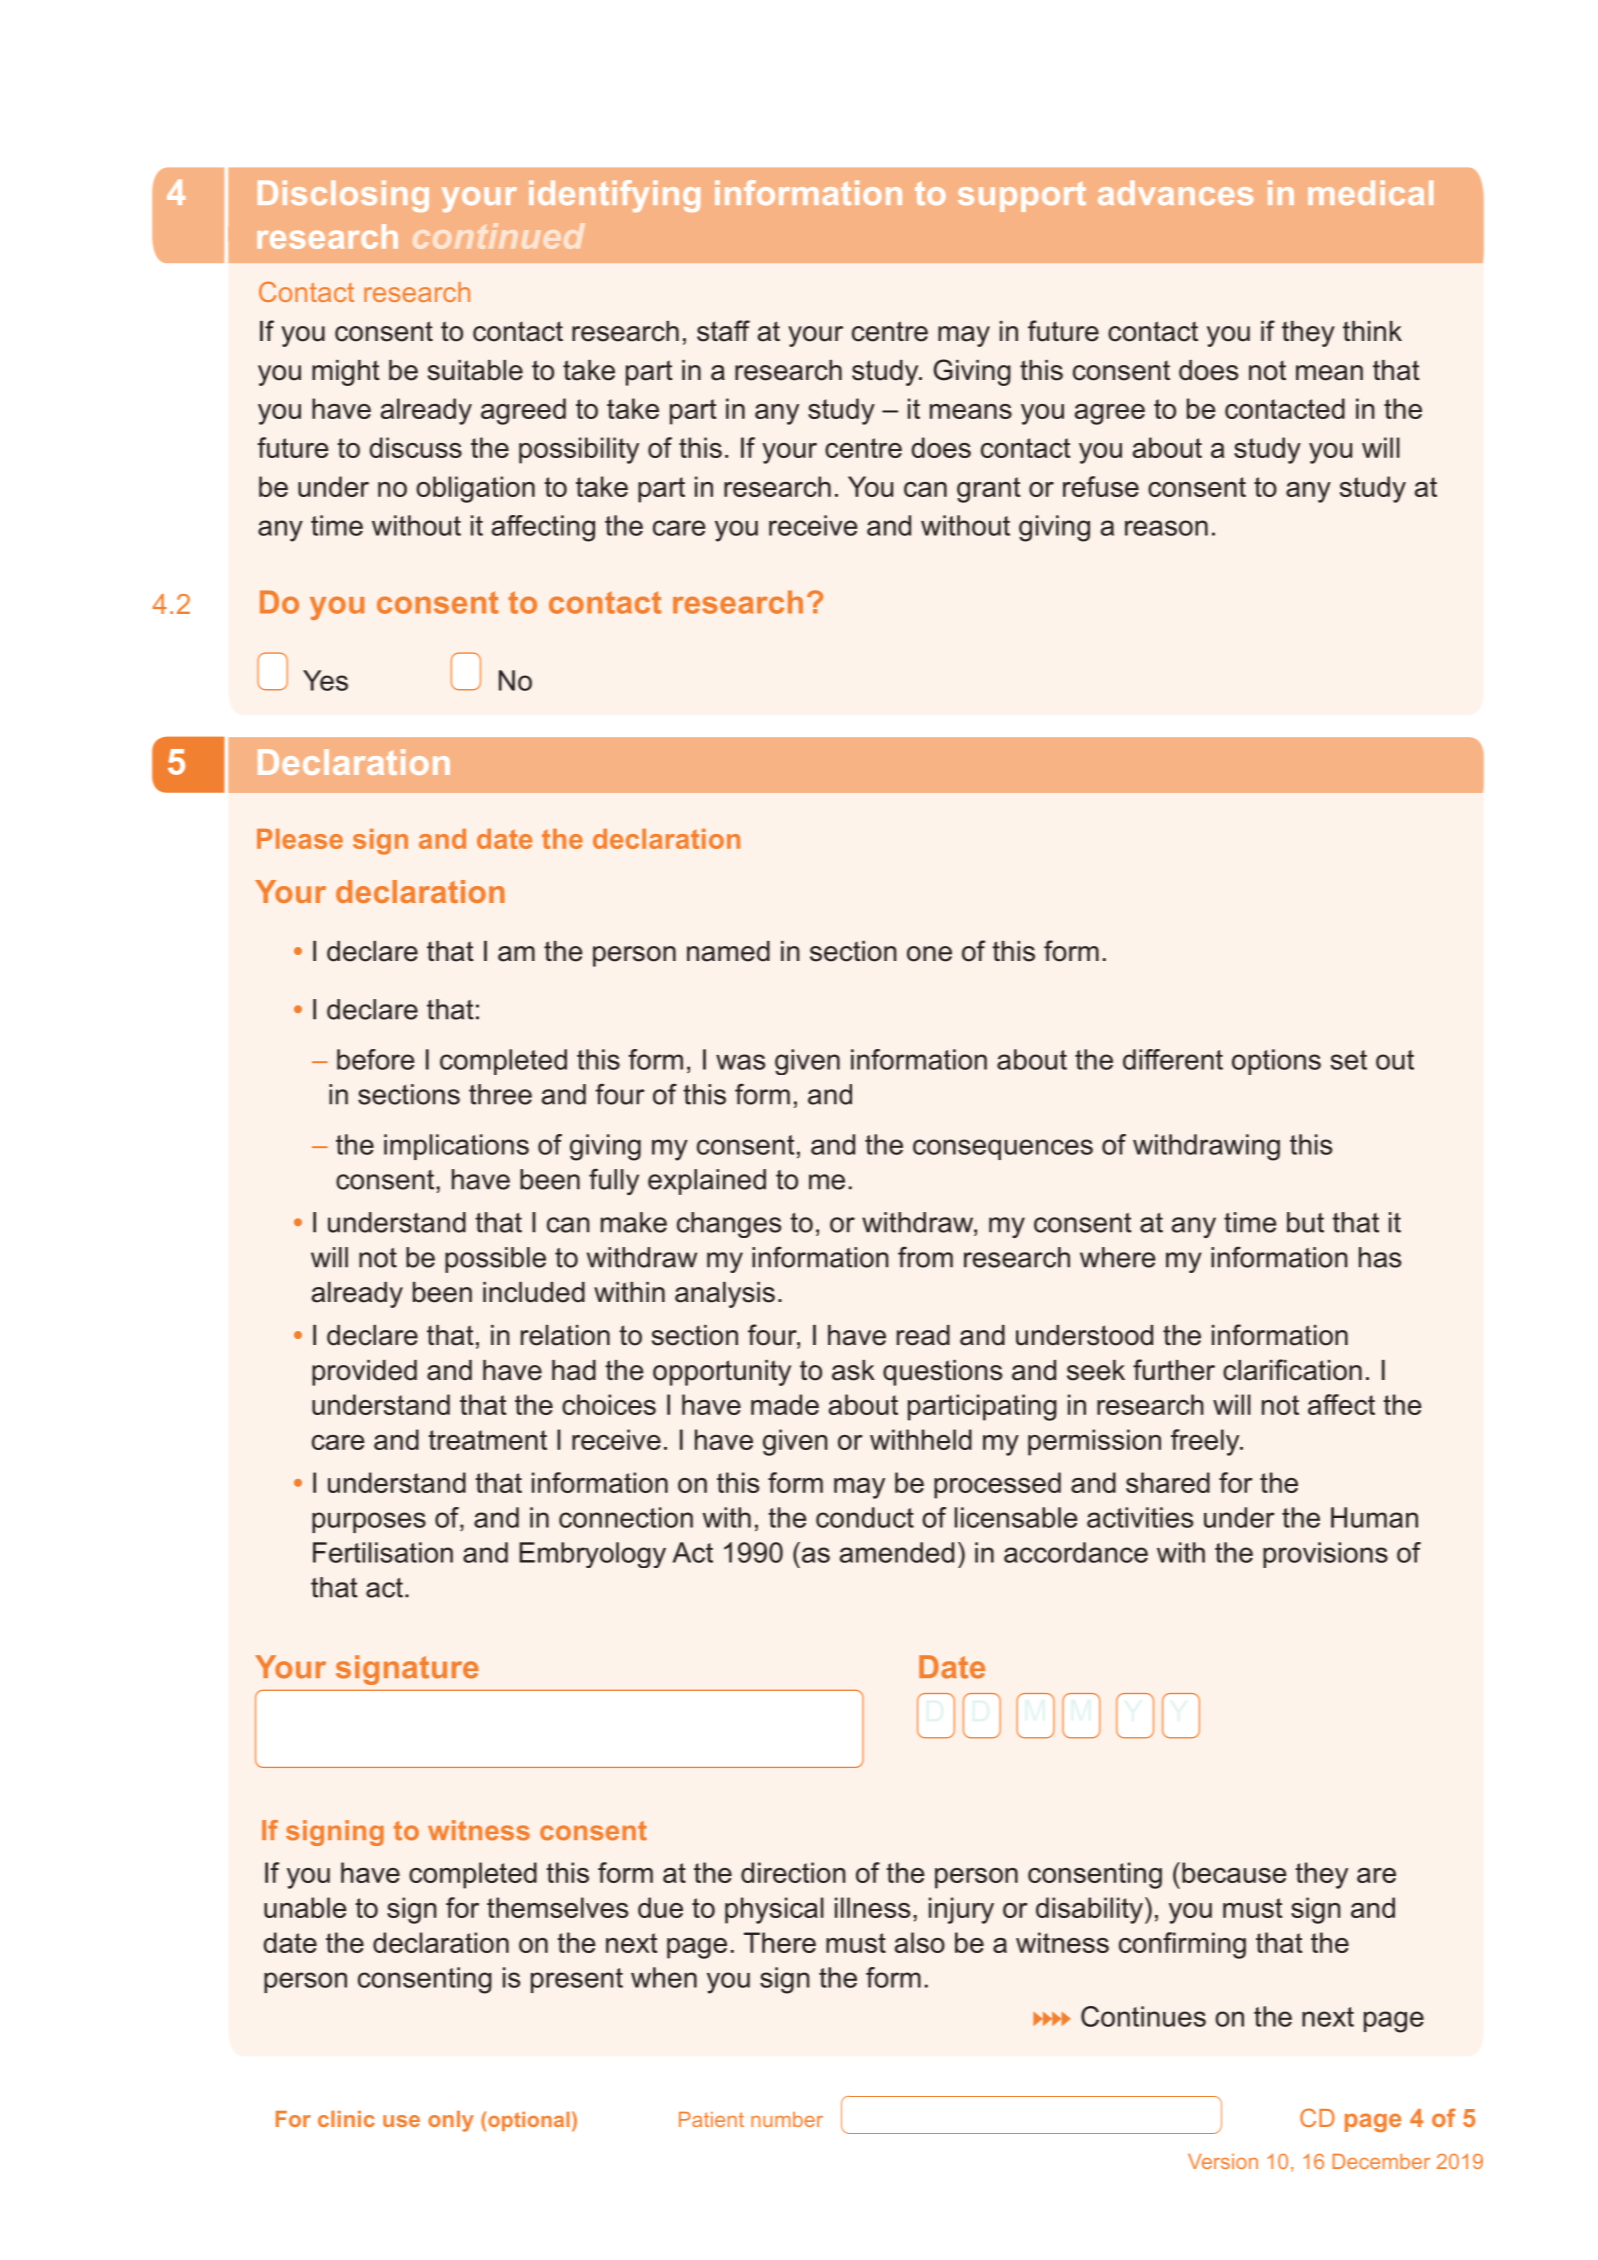 Image resolution: width=1598 pixels, height=2260 pixels. I want to click on from, so click(925, 1257).
